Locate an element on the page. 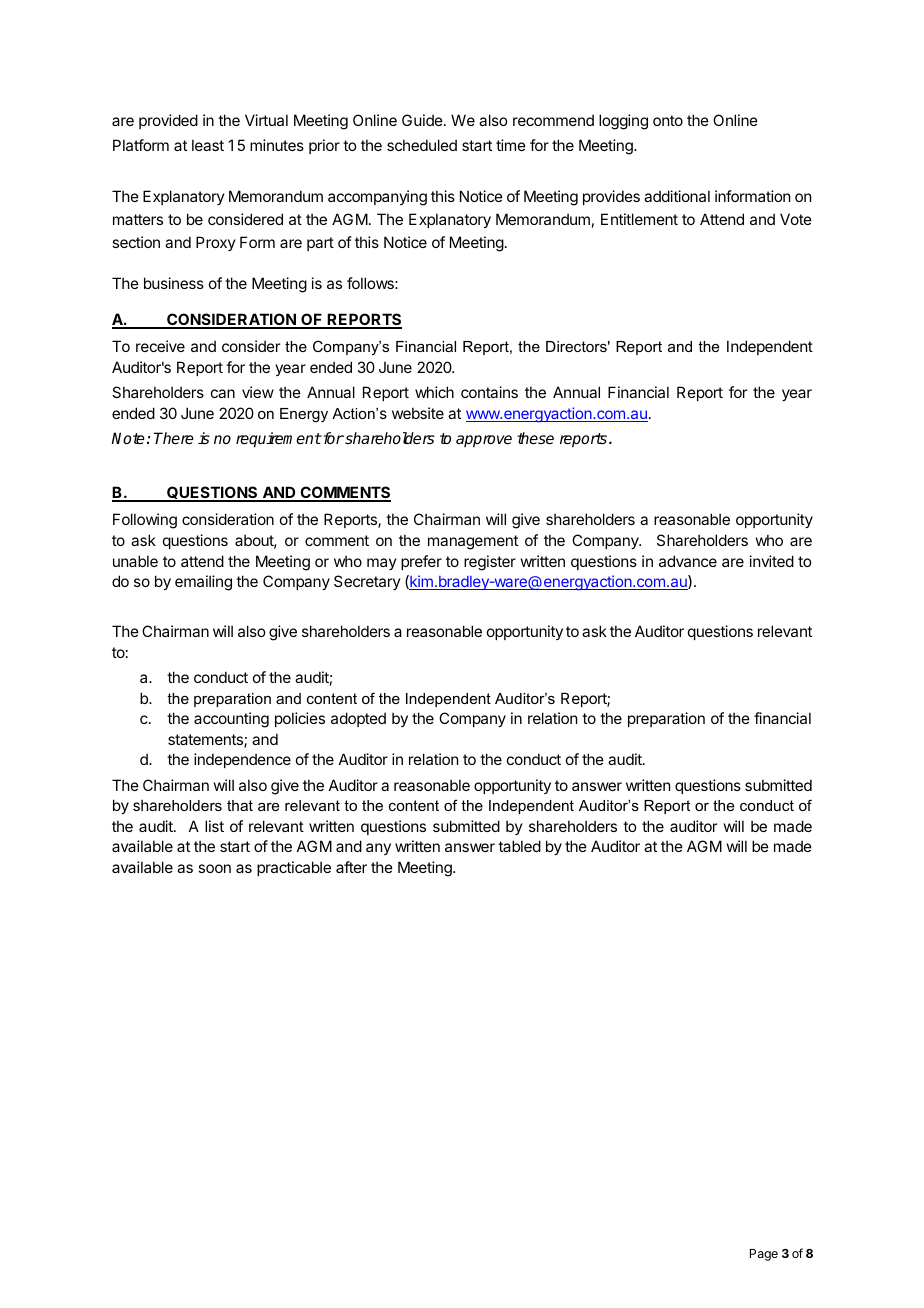 The image size is (924, 1308). soon is located at coordinates (214, 868).
